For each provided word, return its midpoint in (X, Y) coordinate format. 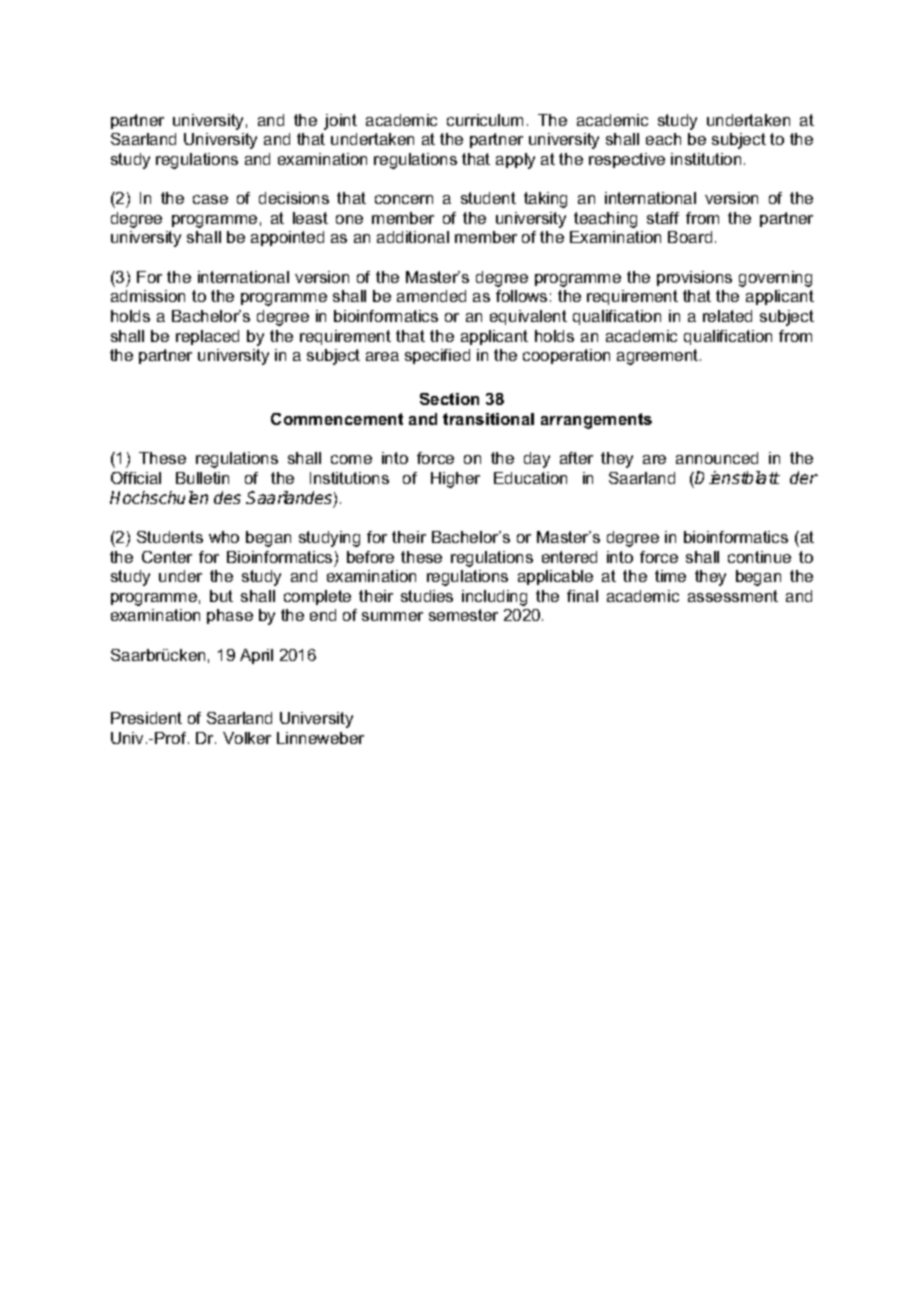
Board (690, 237)
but (221, 596)
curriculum (485, 120)
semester (463, 615)
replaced (207, 337)
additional (413, 237)
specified (437, 356)
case (210, 199)
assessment (733, 596)
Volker (247, 738)
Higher (455, 480)
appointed (287, 238)
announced (717, 458)
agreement (659, 357)
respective (627, 160)
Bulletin (202, 478)
